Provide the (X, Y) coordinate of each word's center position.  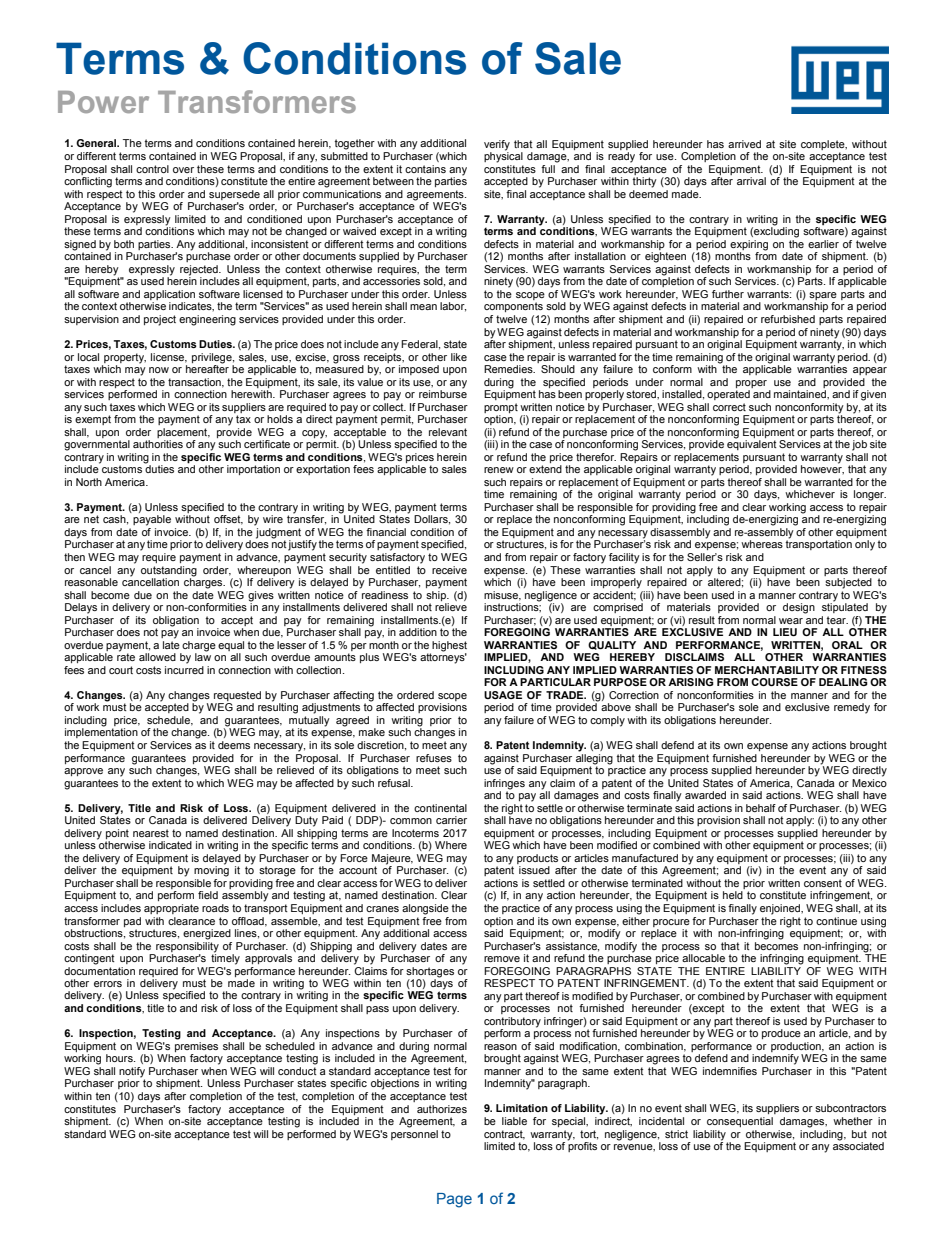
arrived (744, 144)
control (152, 169)
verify (497, 145)
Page (454, 1200)
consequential (740, 1122)
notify (132, 1073)
